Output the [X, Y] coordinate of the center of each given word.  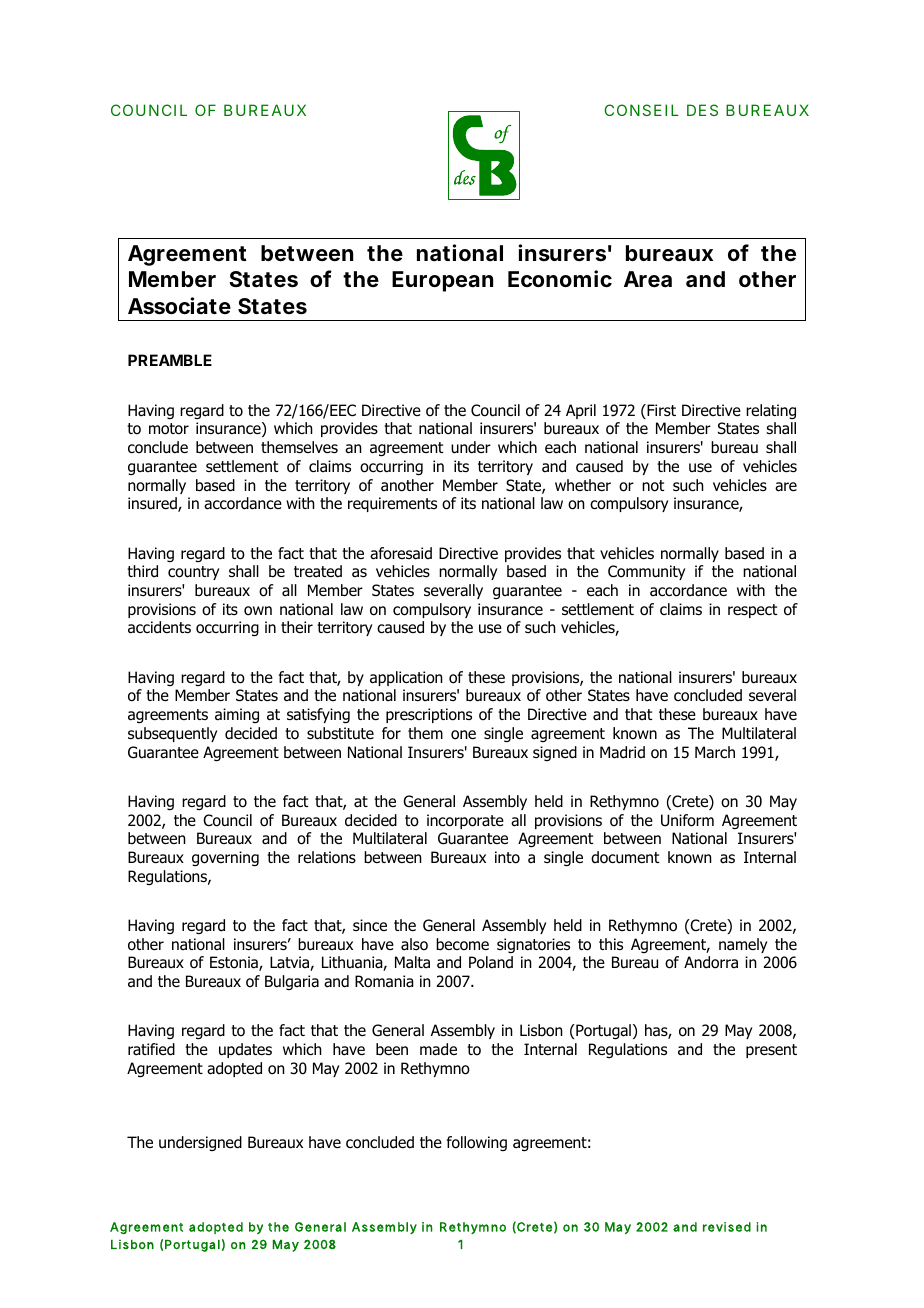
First [660, 411]
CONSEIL [641, 110]
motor [169, 429]
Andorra [711, 962]
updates [245, 1050]
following [477, 1143]
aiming [237, 715]
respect [752, 611]
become [462, 944]
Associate [179, 306]
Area [648, 279]
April [581, 411]
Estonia [235, 963]
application [406, 678]
